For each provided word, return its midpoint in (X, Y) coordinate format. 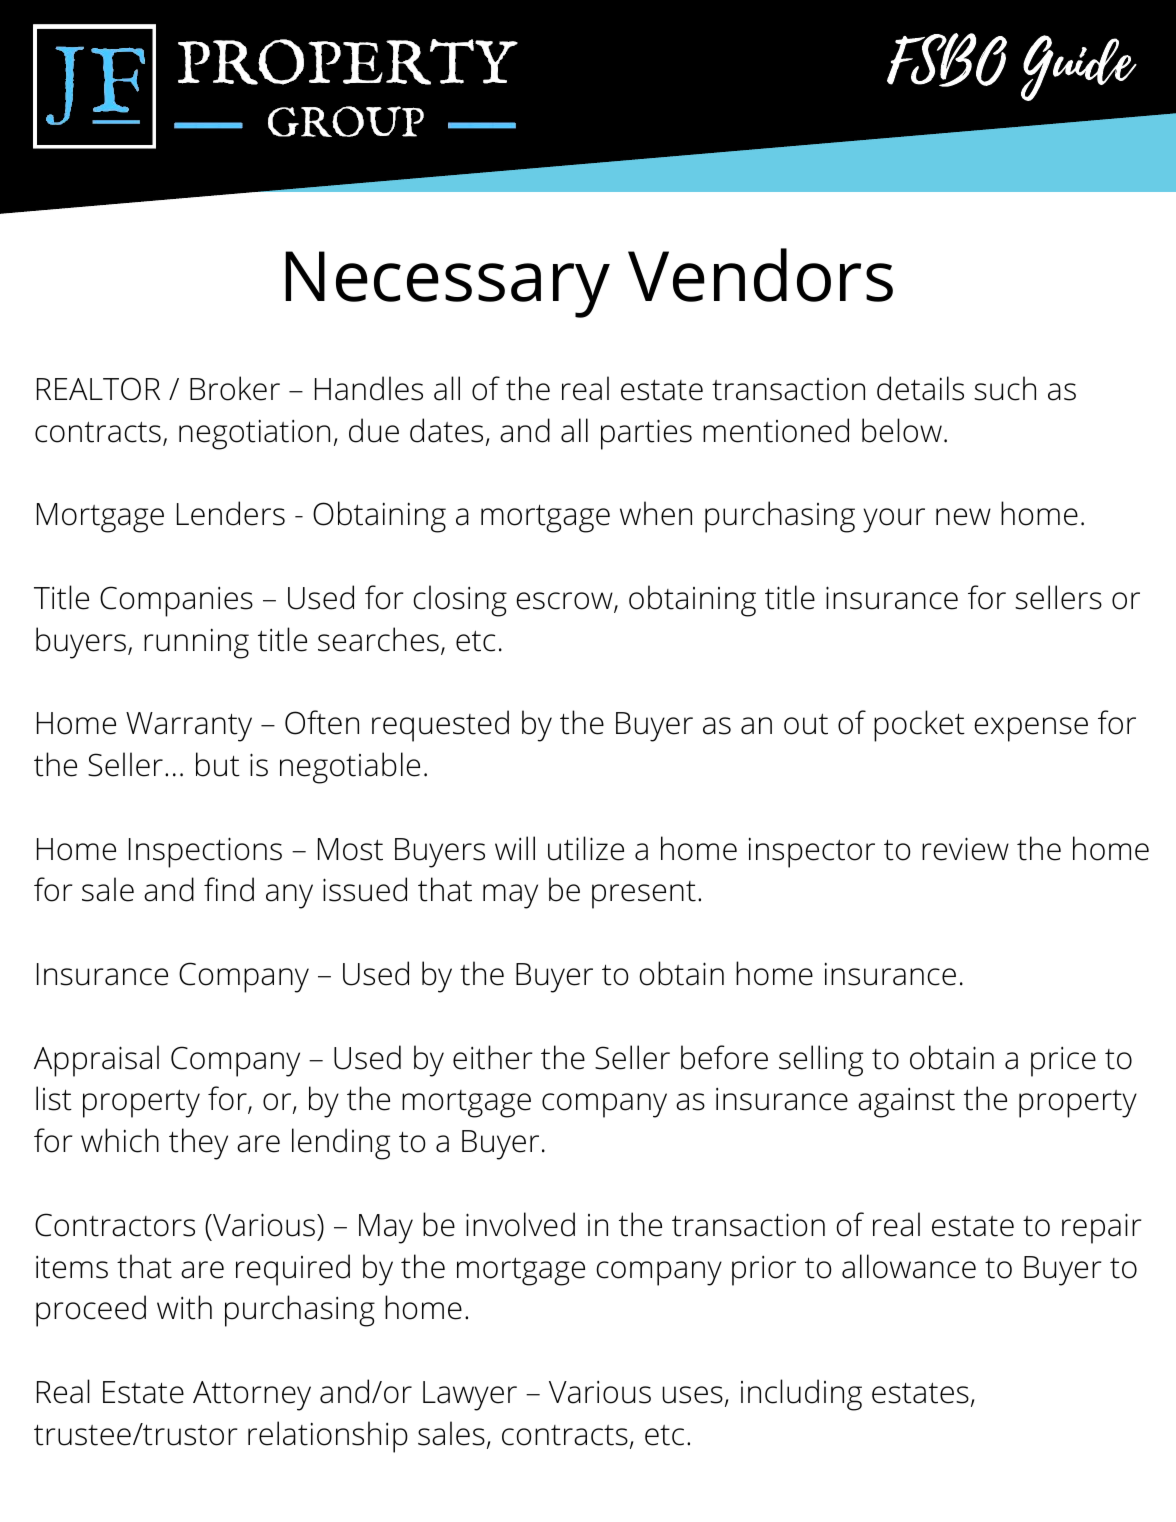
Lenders (231, 513)
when (656, 513)
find (229, 889)
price (1063, 1062)
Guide (1079, 68)
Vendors (760, 275)
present (644, 895)
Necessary (447, 284)
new (963, 517)
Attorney (252, 1396)
